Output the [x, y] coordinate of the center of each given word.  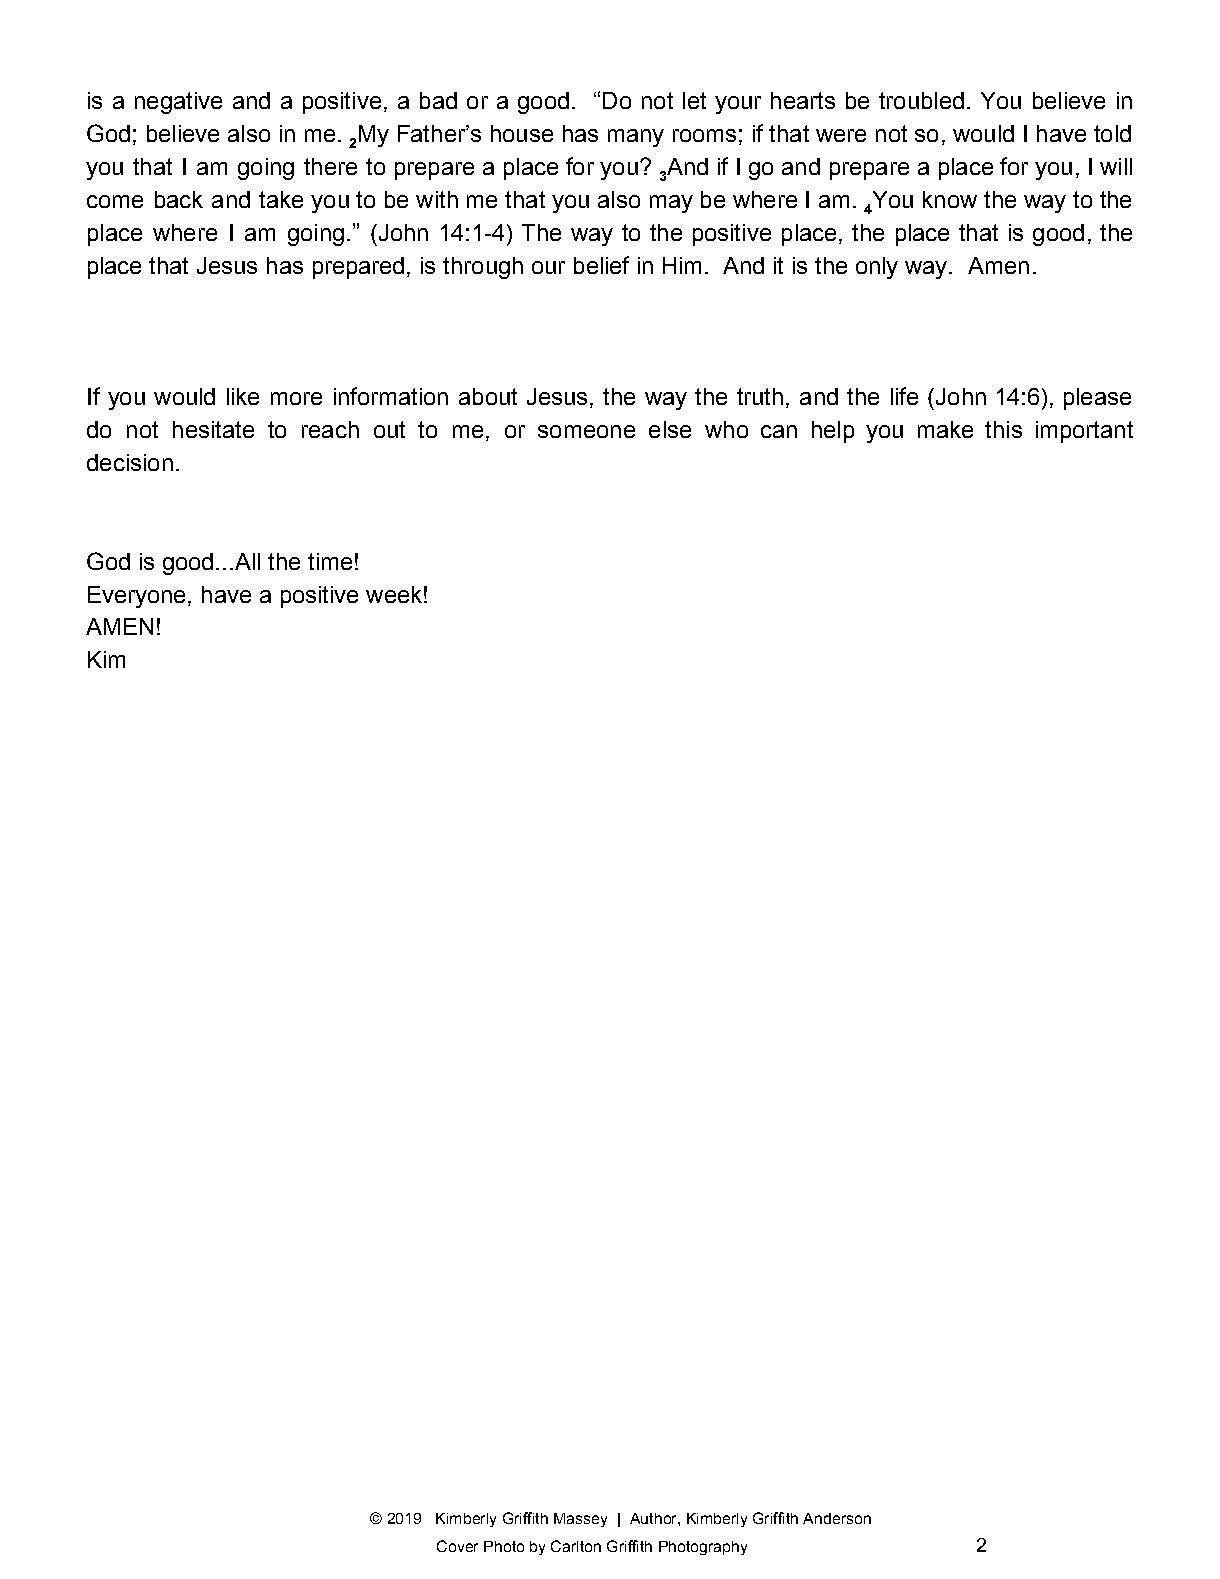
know [950, 199]
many [636, 138]
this [1003, 429]
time [330, 561]
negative [178, 103]
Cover [457, 1546]
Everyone [138, 597]
